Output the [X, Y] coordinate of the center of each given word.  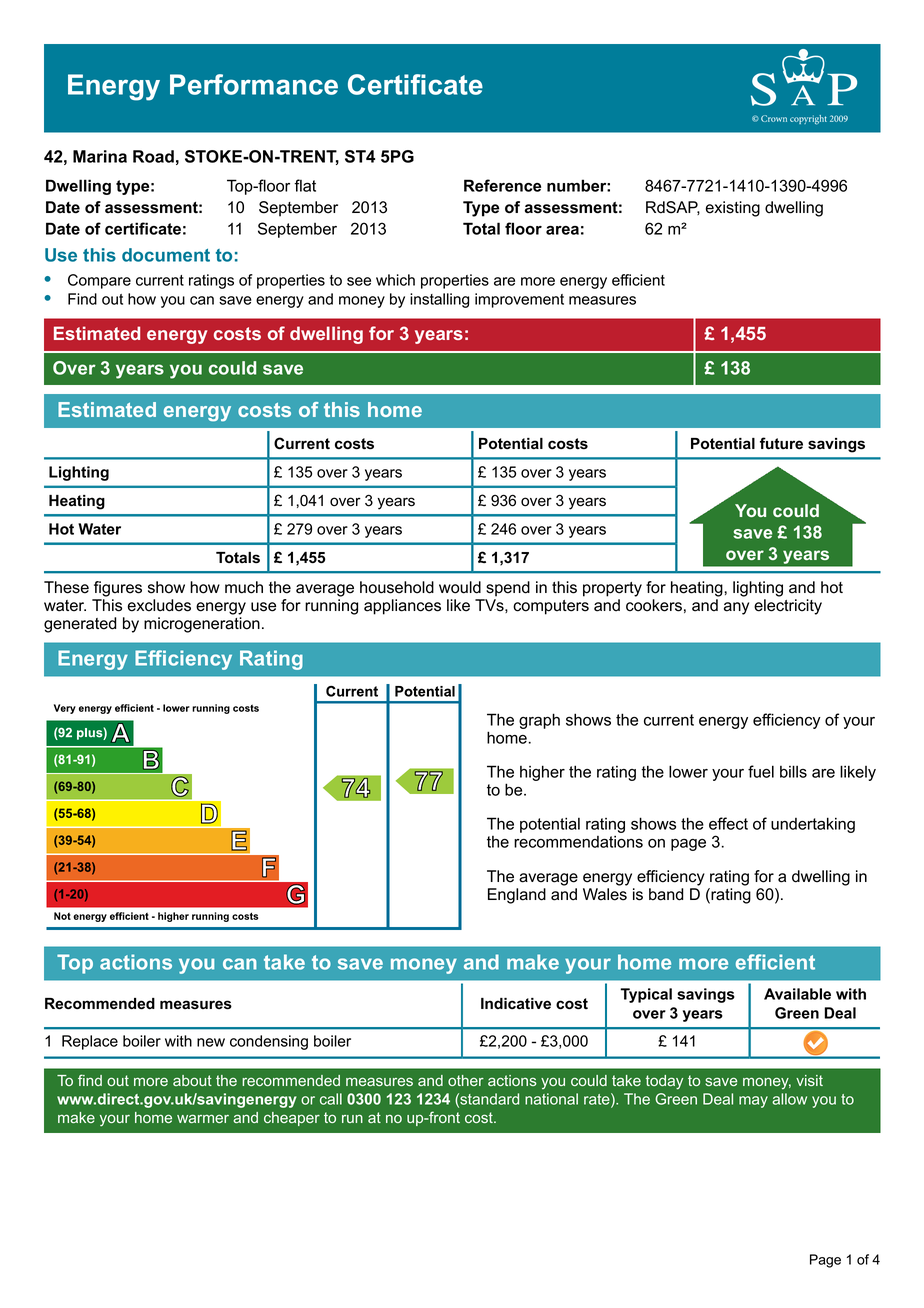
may [753, 1102]
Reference [502, 185]
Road [153, 156]
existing [733, 209]
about [192, 1080]
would [460, 587]
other [466, 1080]
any [736, 608]
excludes [159, 605]
